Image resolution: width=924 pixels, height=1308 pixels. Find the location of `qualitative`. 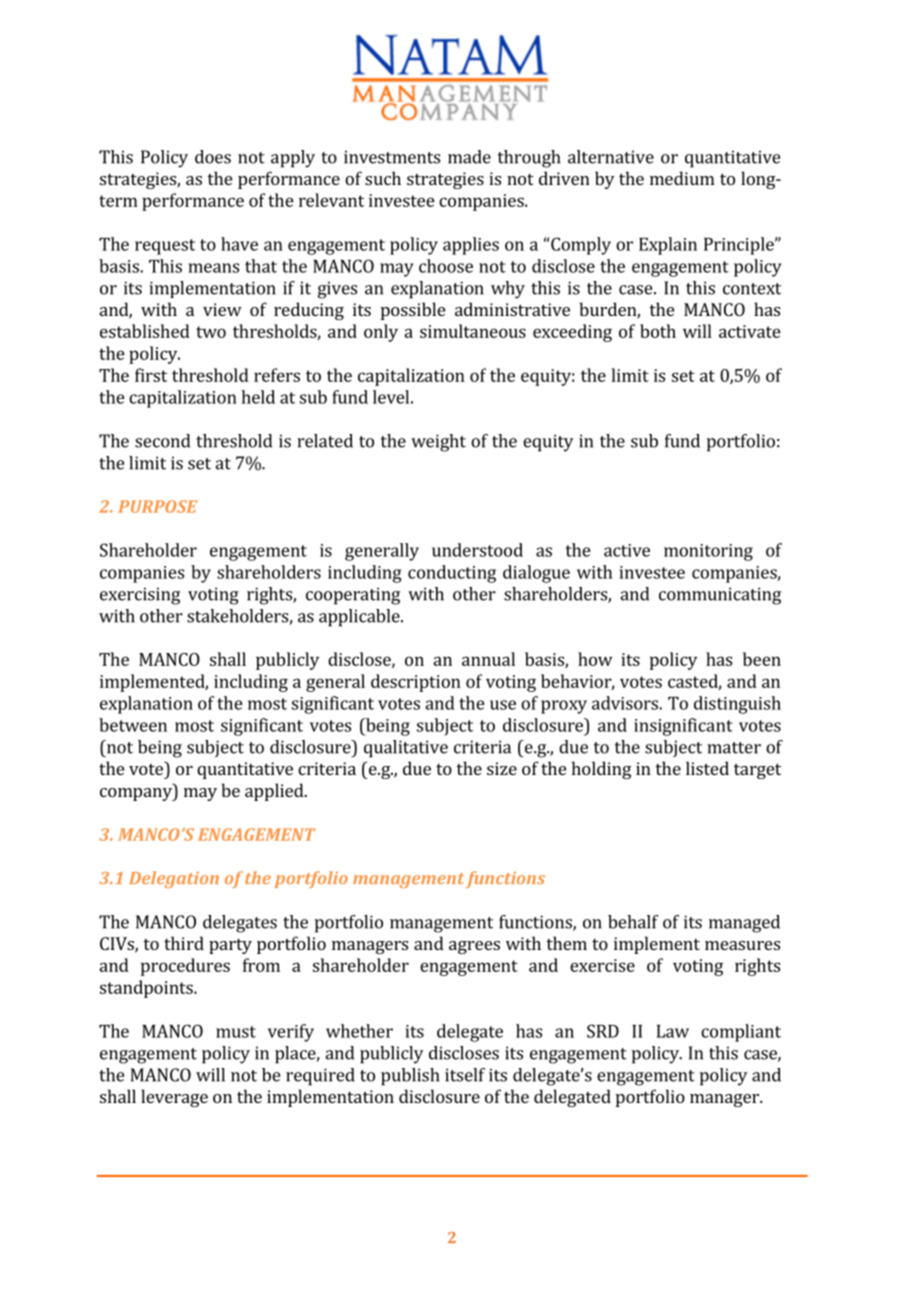

qualitative is located at coordinates (406, 749).
